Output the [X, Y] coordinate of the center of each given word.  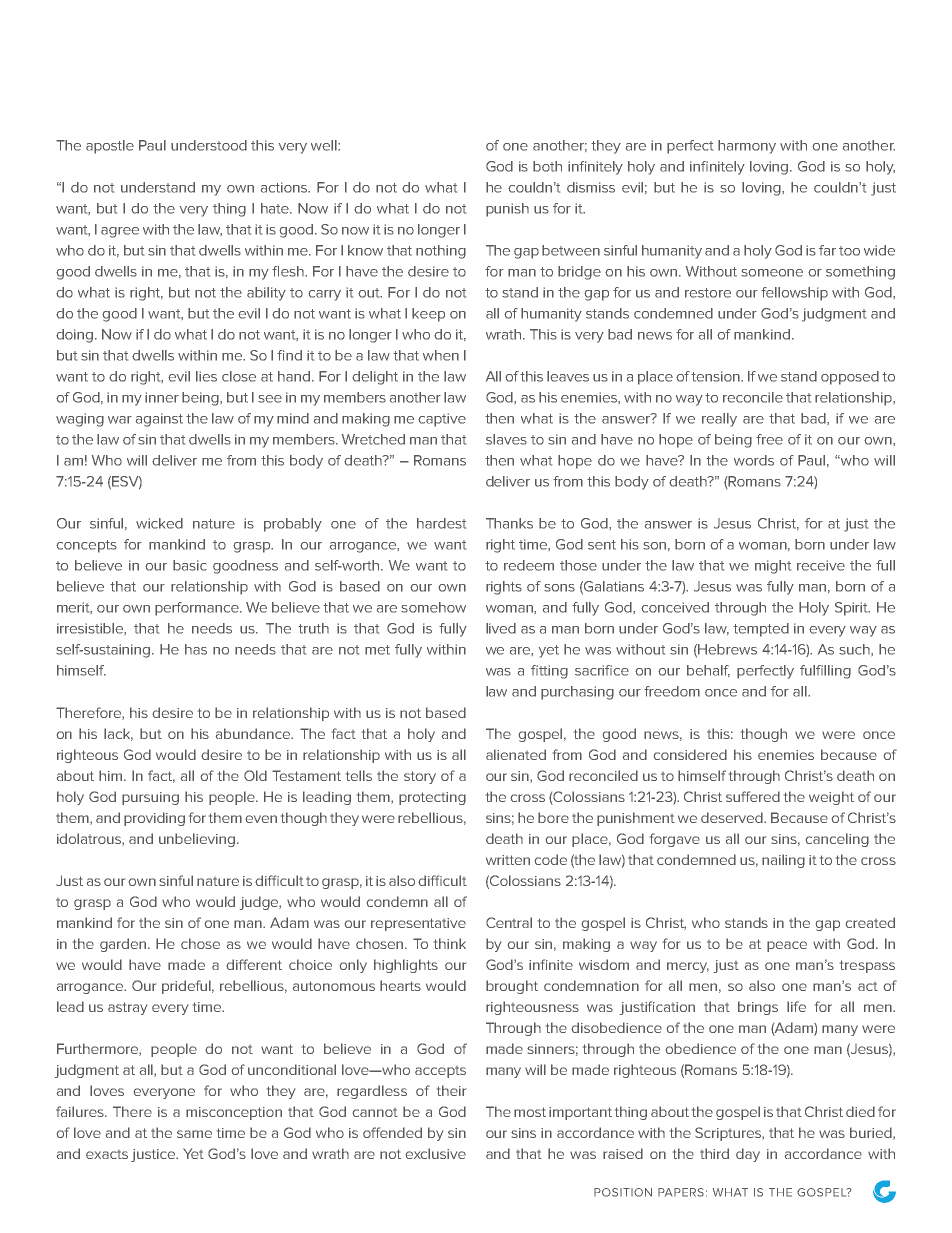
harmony [747, 147]
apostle [110, 147]
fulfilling [825, 672]
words [754, 460]
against [159, 420]
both [547, 166]
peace [787, 946]
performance [198, 609]
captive [442, 420]
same [194, 1134]
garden [124, 945]
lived [501, 628]
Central [509, 922]
